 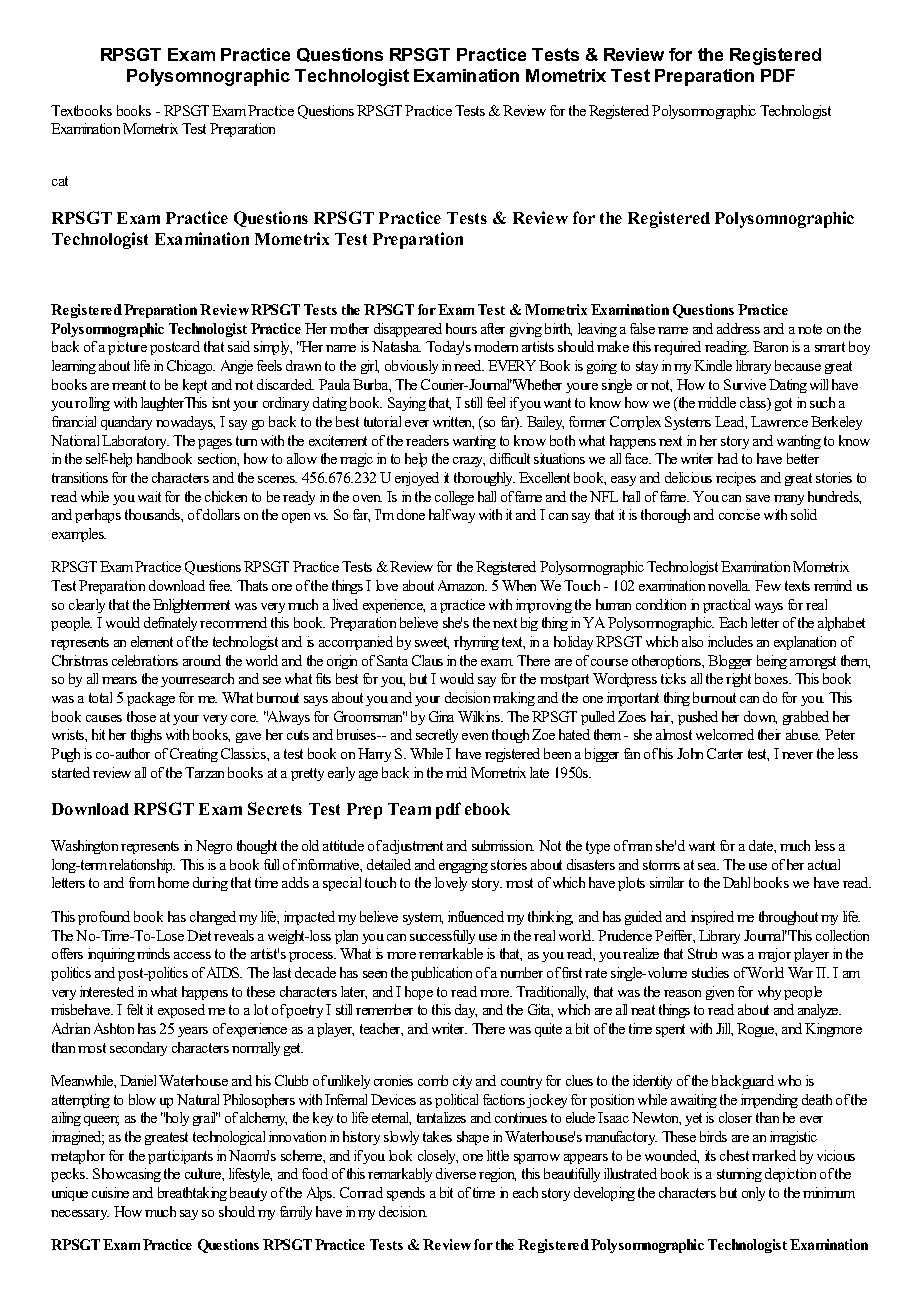 What do you see at coordinates (729, 585) in the screenshot?
I see `novella` at bounding box center [729, 585].
